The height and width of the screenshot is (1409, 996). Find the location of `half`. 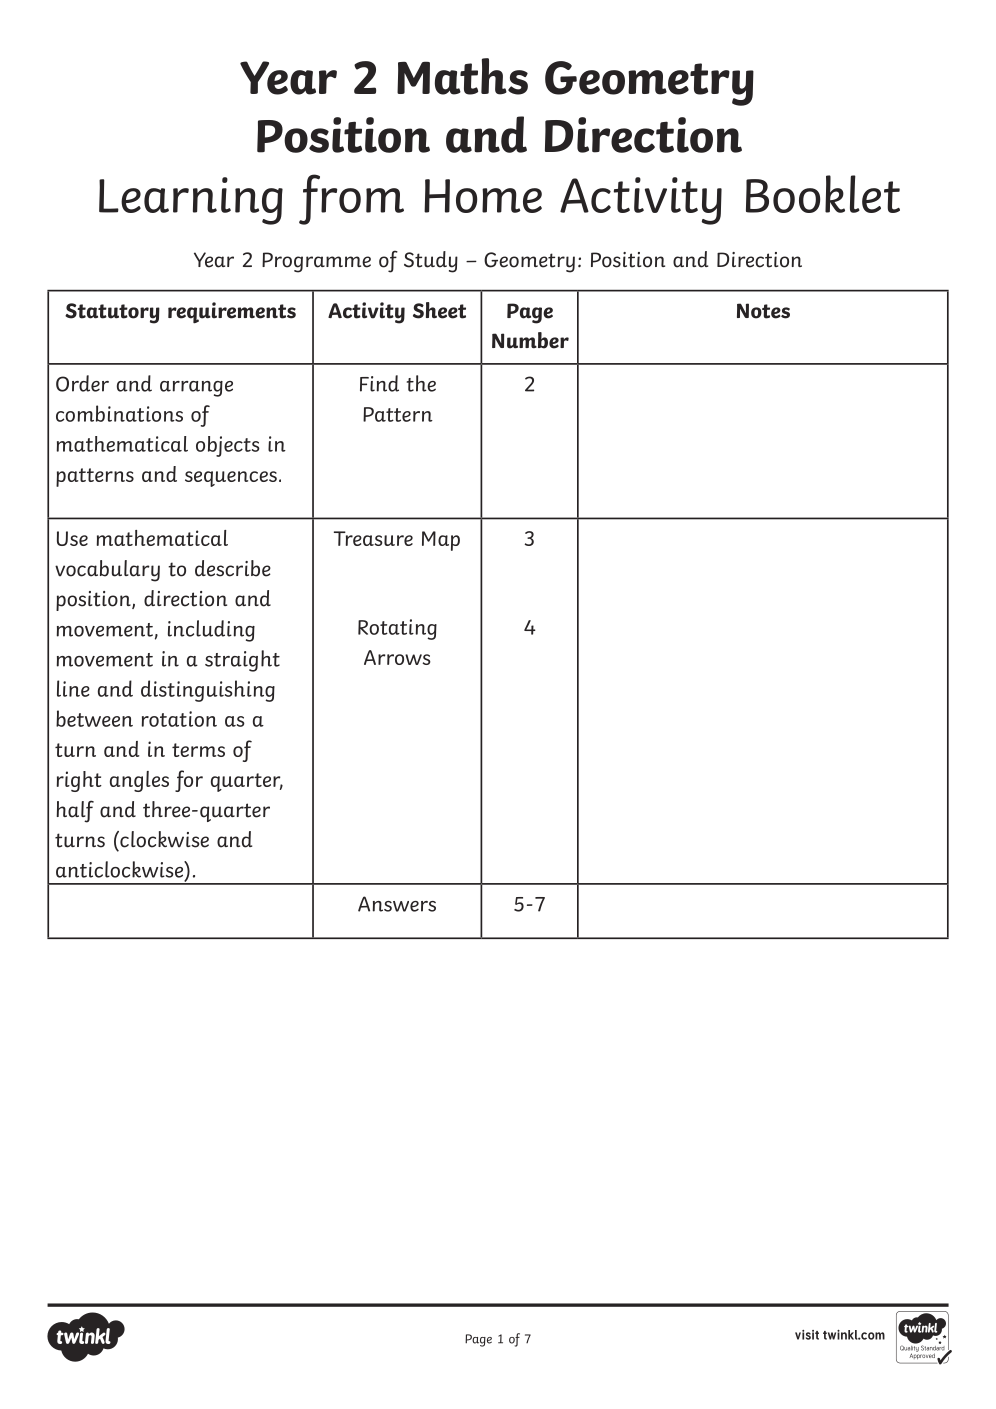

half is located at coordinates (75, 811).
